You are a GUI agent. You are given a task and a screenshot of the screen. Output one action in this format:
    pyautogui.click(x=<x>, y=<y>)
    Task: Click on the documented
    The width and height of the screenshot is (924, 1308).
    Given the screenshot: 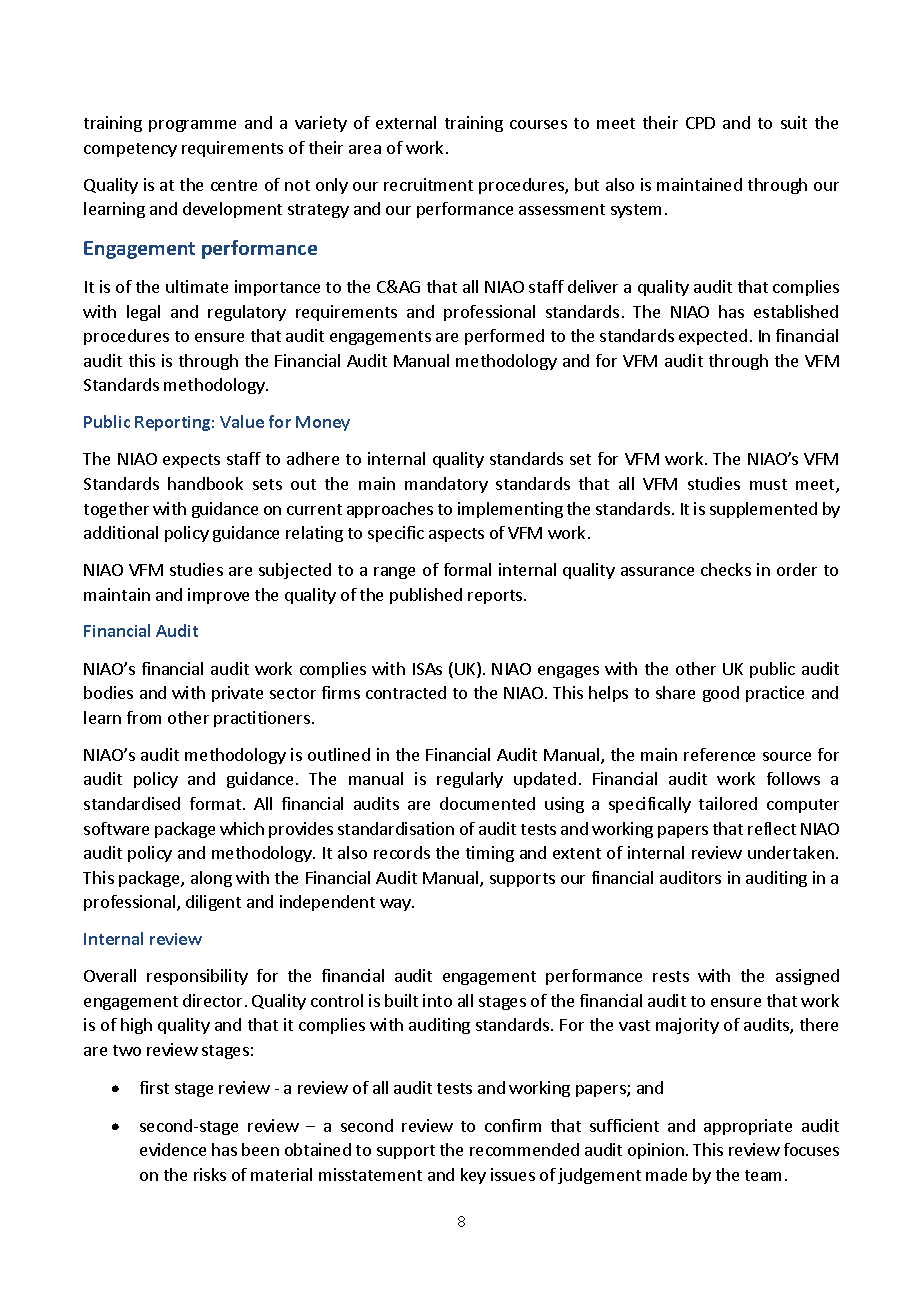 What is the action you would take?
    pyautogui.click(x=487, y=803)
